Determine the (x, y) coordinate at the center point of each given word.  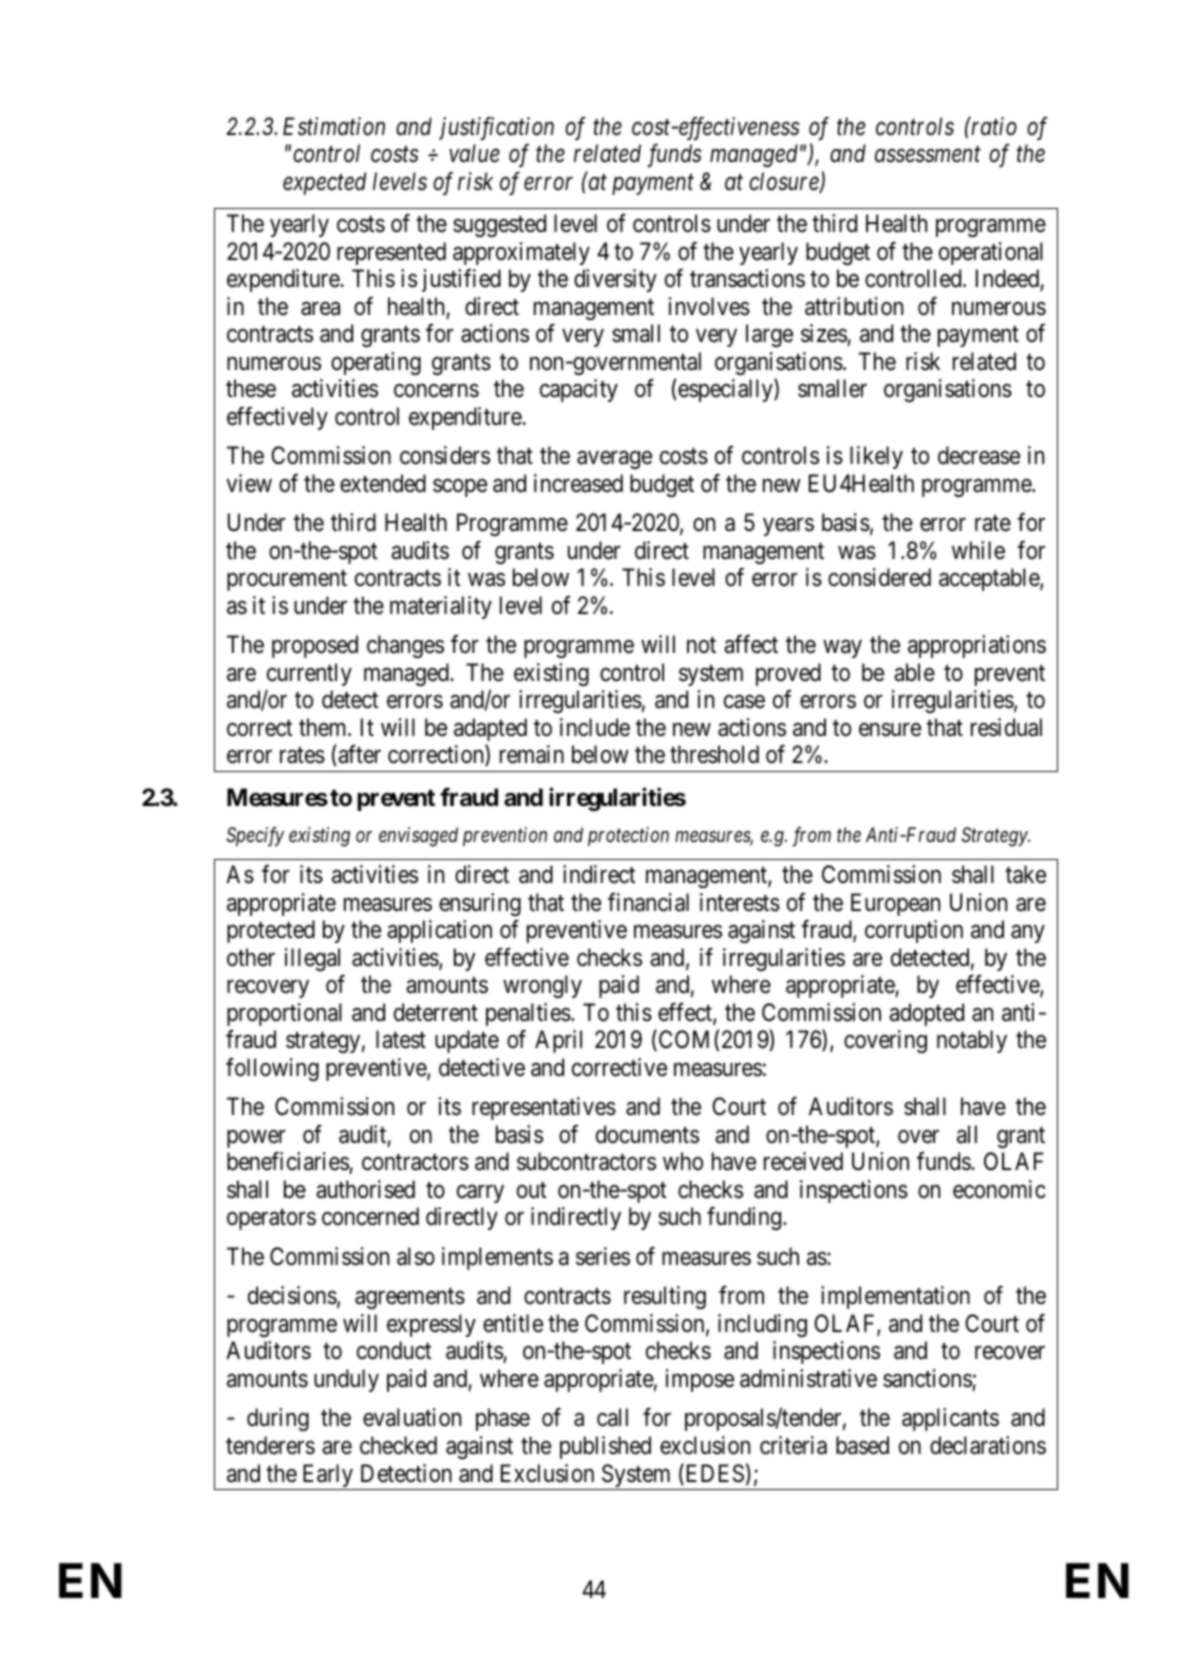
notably (972, 1041)
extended (383, 483)
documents (647, 1134)
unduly (346, 1380)
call (612, 1417)
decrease (979, 455)
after (358, 755)
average (614, 460)
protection (628, 836)
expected (324, 183)
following (272, 1069)
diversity (615, 280)
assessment (928, 155)
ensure (890, 730)
